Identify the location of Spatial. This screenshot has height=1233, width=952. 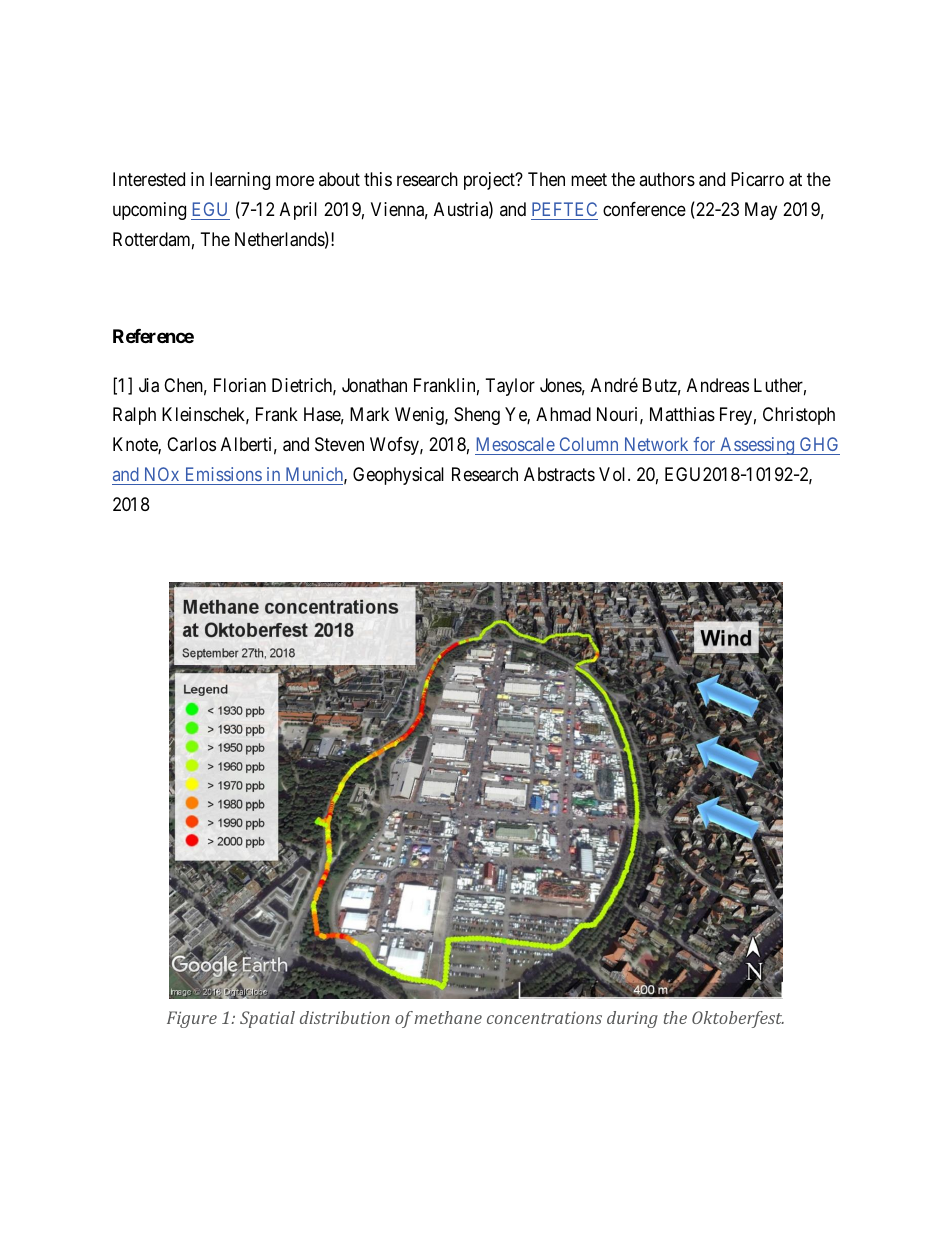
(267, 1019).
